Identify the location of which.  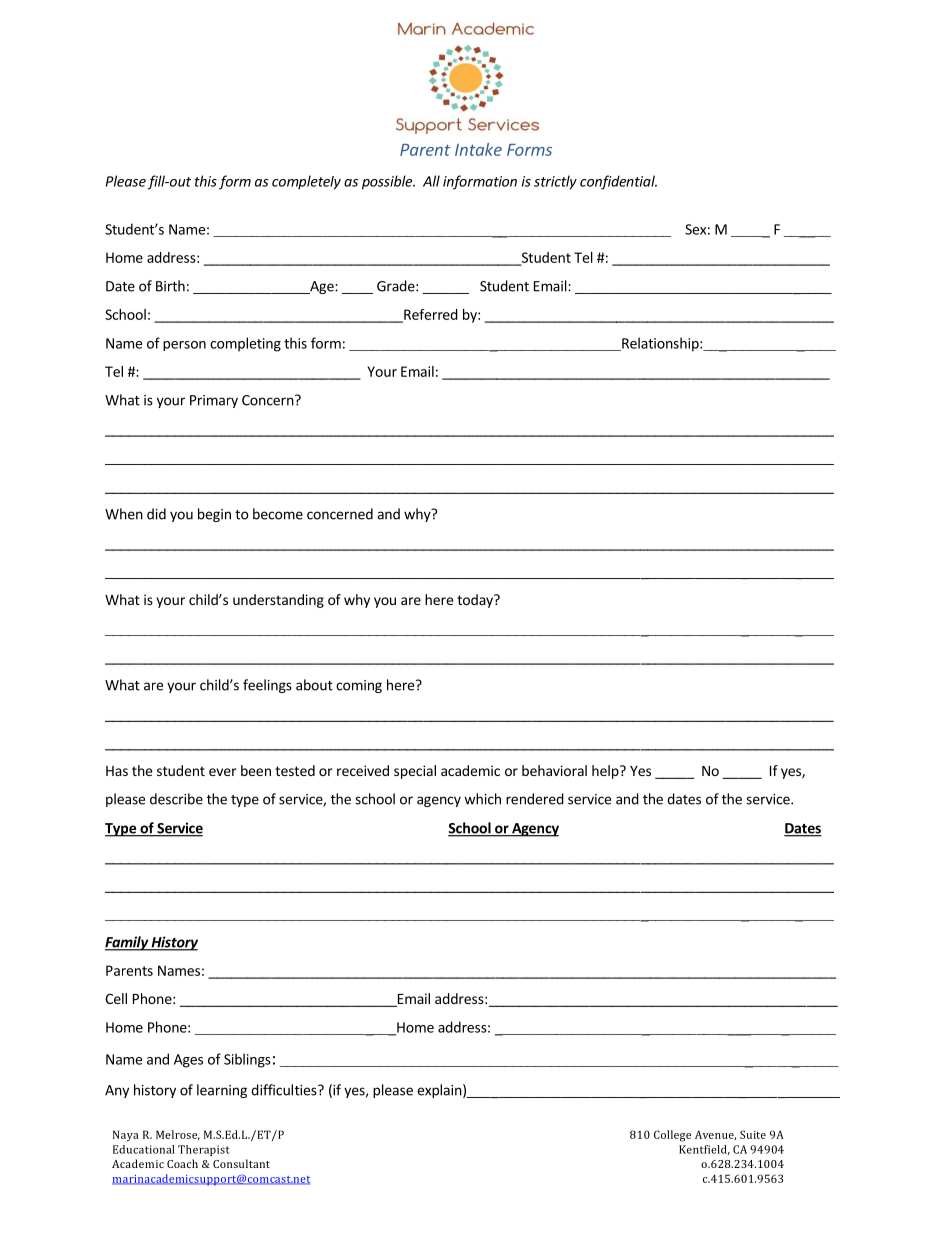
(482, 799).
